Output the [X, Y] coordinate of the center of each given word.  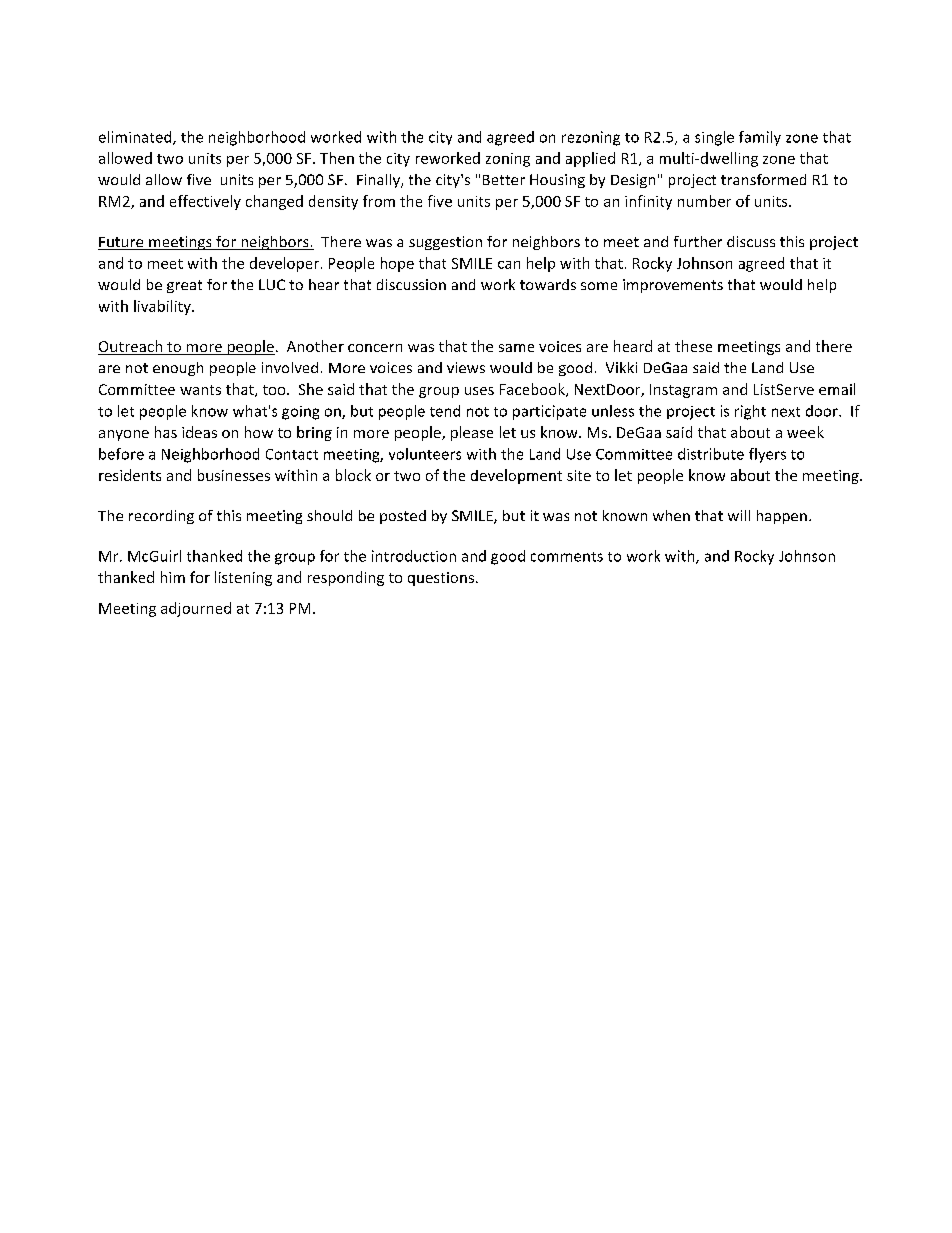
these [693, 346]
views [466, 367]
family [760, 138]
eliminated [136, 138]
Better [504, 180]
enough [178, 369]
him [173, 577]
